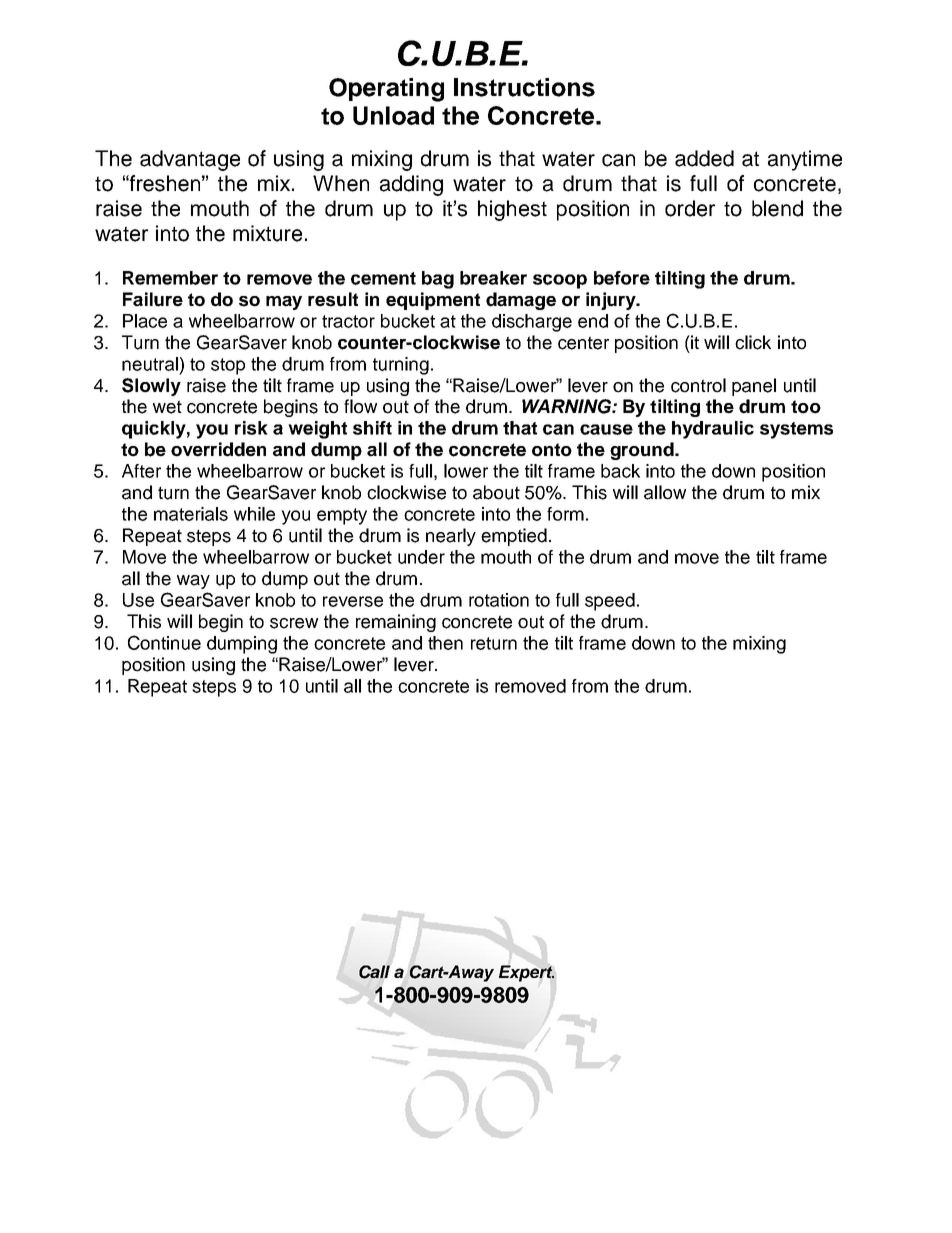  I want to click on Instructions, so click(524, 87).
